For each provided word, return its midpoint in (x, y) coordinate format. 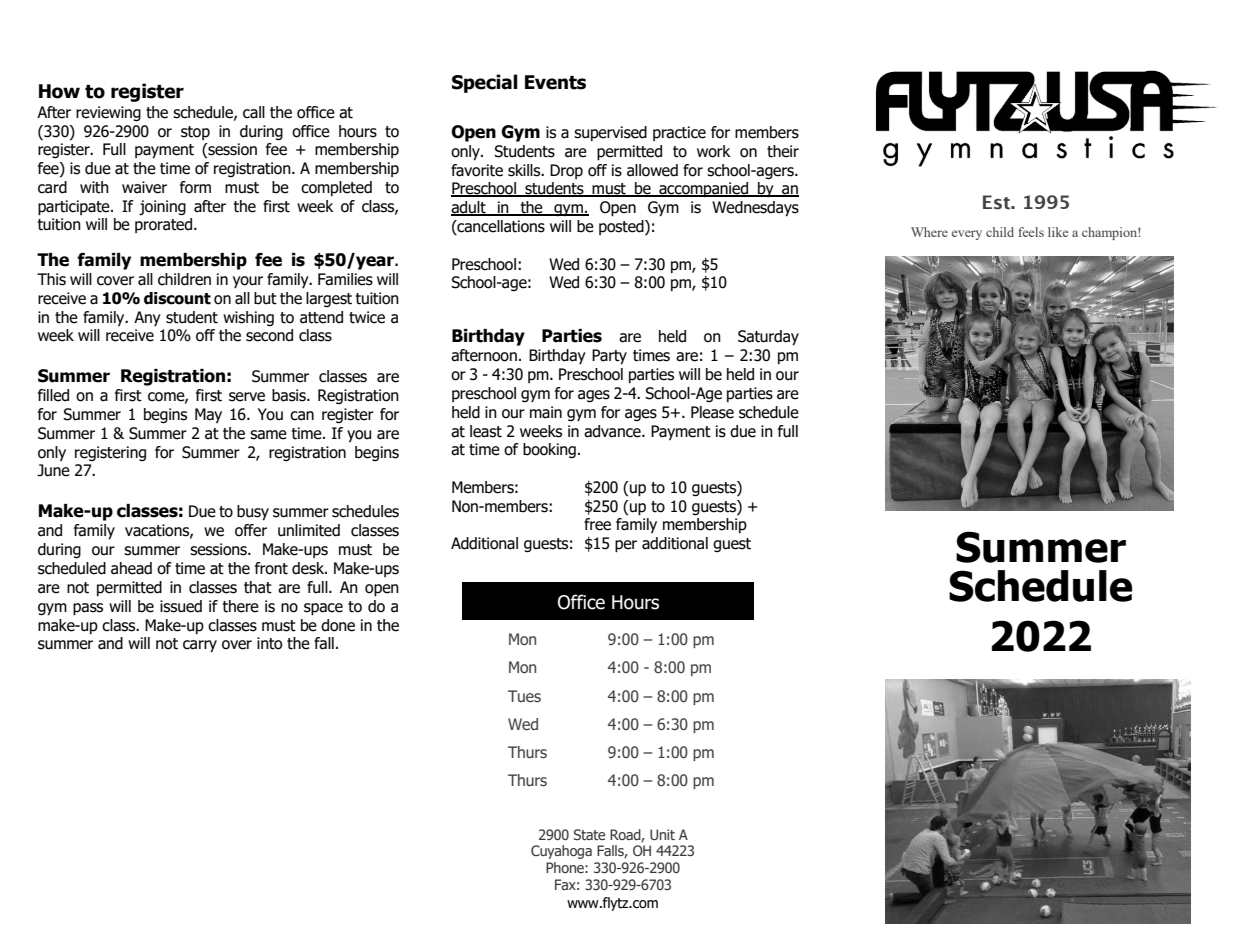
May (208, 415)
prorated (165, 225)
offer (251, 530)
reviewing (108, 113)
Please (712, 412)
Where (929, 232)
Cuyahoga (561, 852)
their (783, 151)
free (597, 524)
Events (555, 82)
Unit (662, 834)
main (546, 412)
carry (200, 646)
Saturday (768, 338)
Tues (524, 696)
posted (622, 228)
